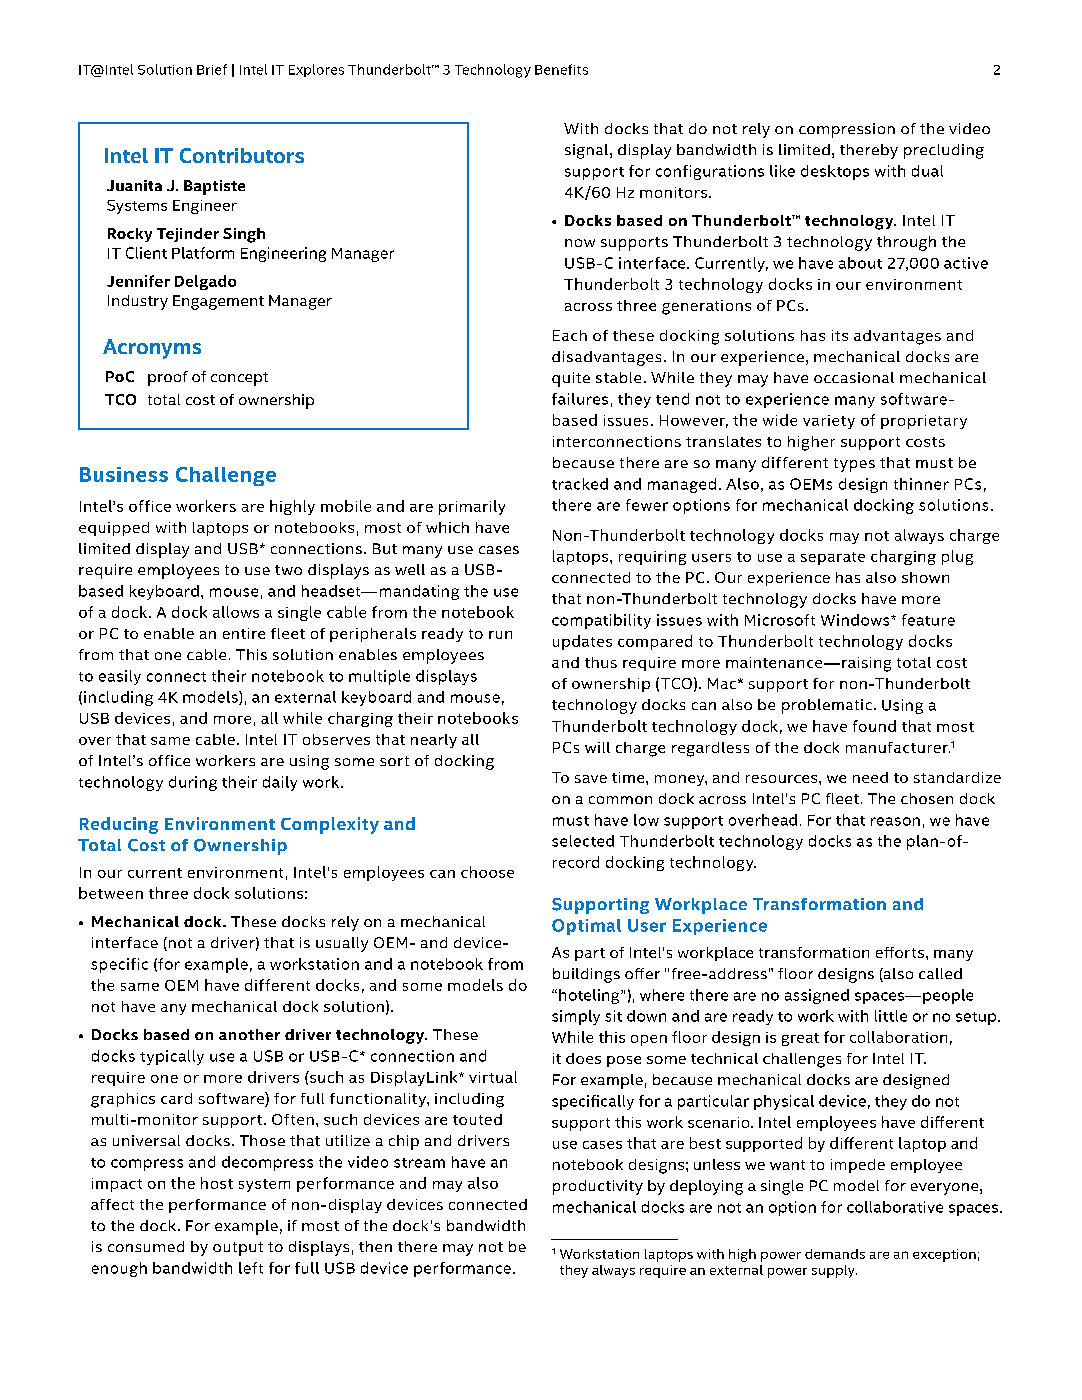  Describe the element at coordinates (598, 1187) in the screenshot. I see `productivity` at that location.
